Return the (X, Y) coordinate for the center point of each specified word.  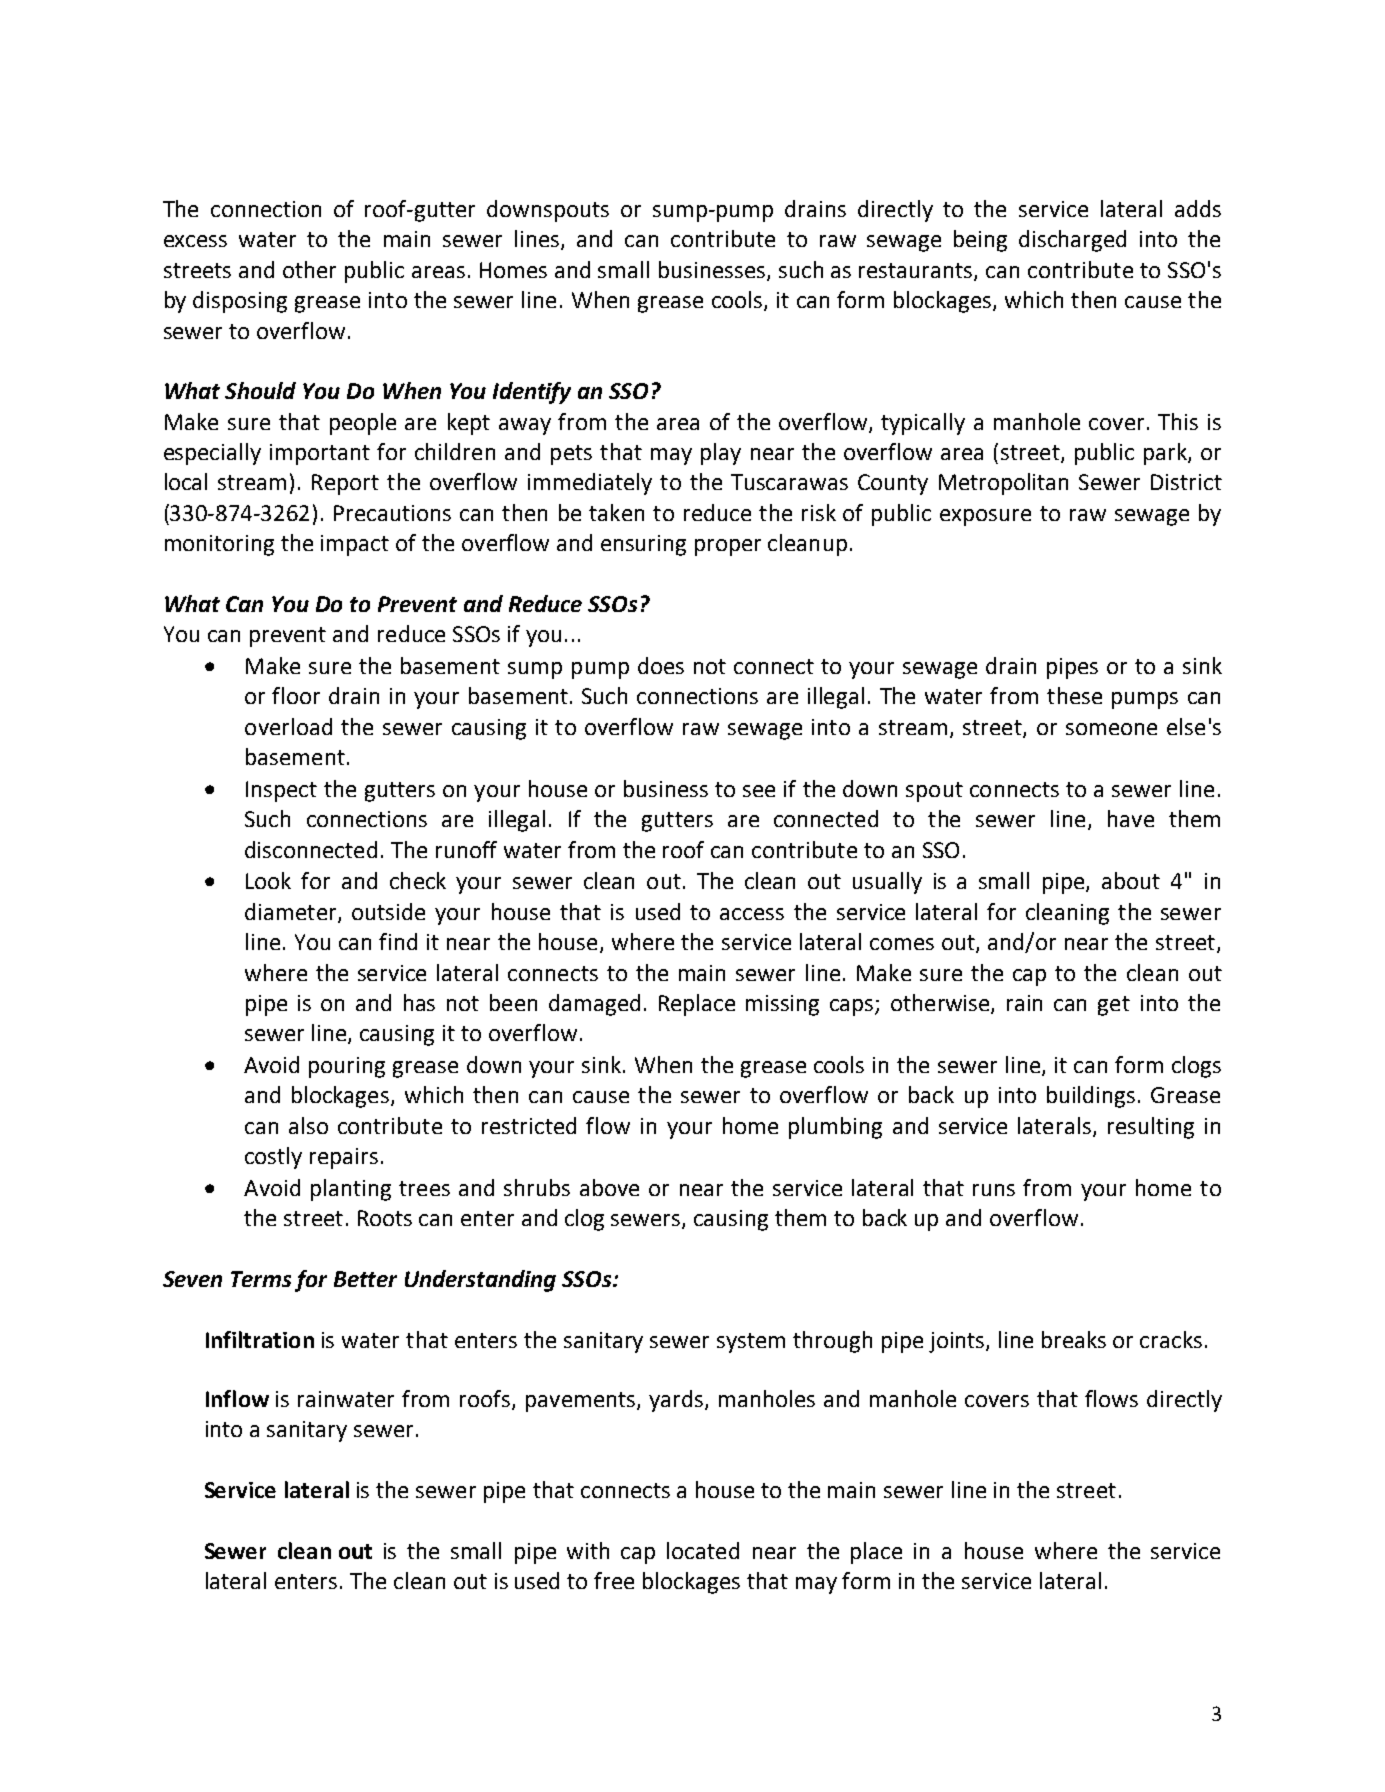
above (609, 1187)
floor (296, 695)
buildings (1091, 1097)
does (661, 665)
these (1074, 695)
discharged (1072, 241)
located (703, 1550)
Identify (532, 393)
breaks (1074, 1339)
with (588, 1550)
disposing (240, 302)
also (308, 1125)
